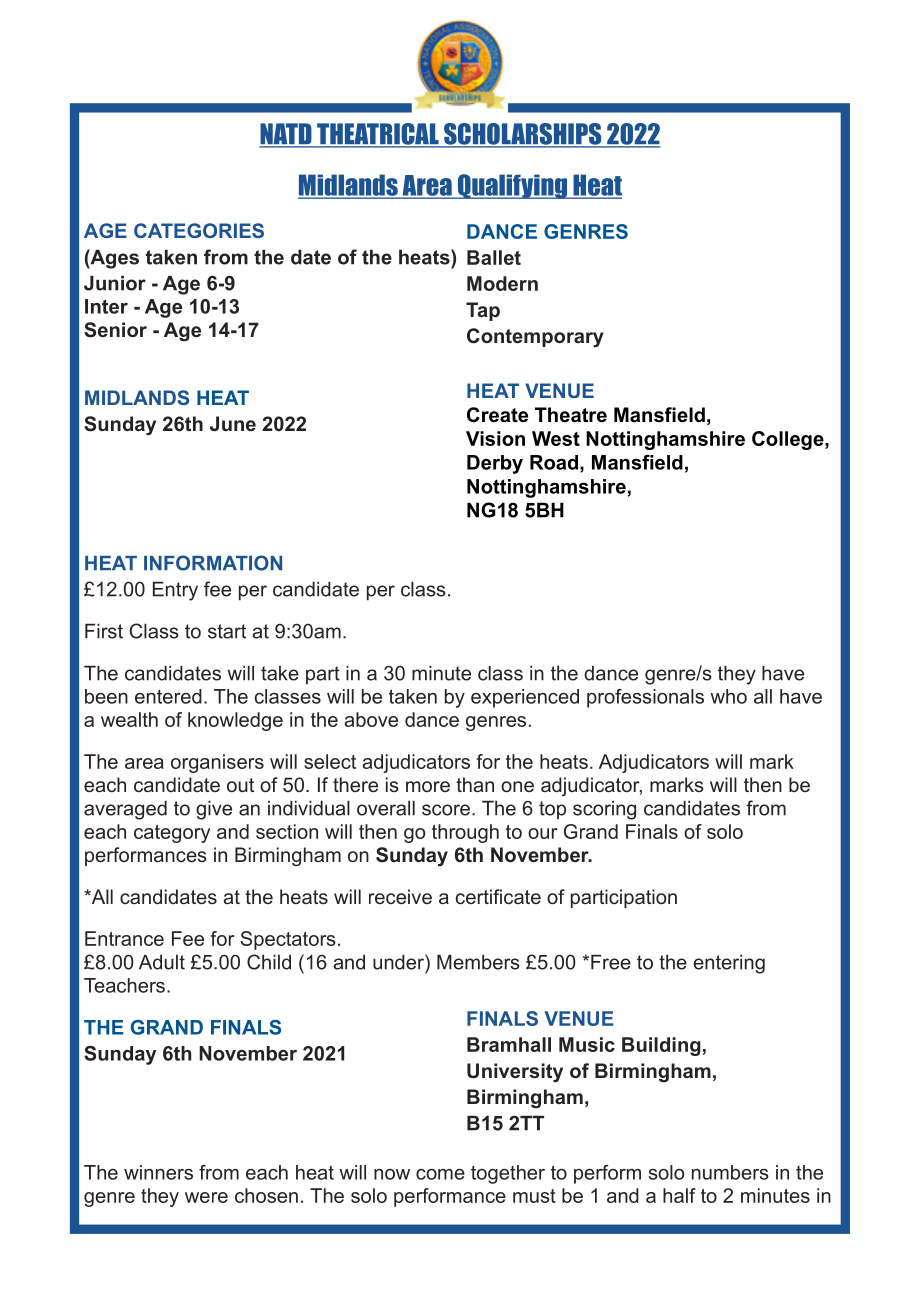 The height and width of the screenshot is (1308, 924). I want to click on come, so click(440, 1174).
